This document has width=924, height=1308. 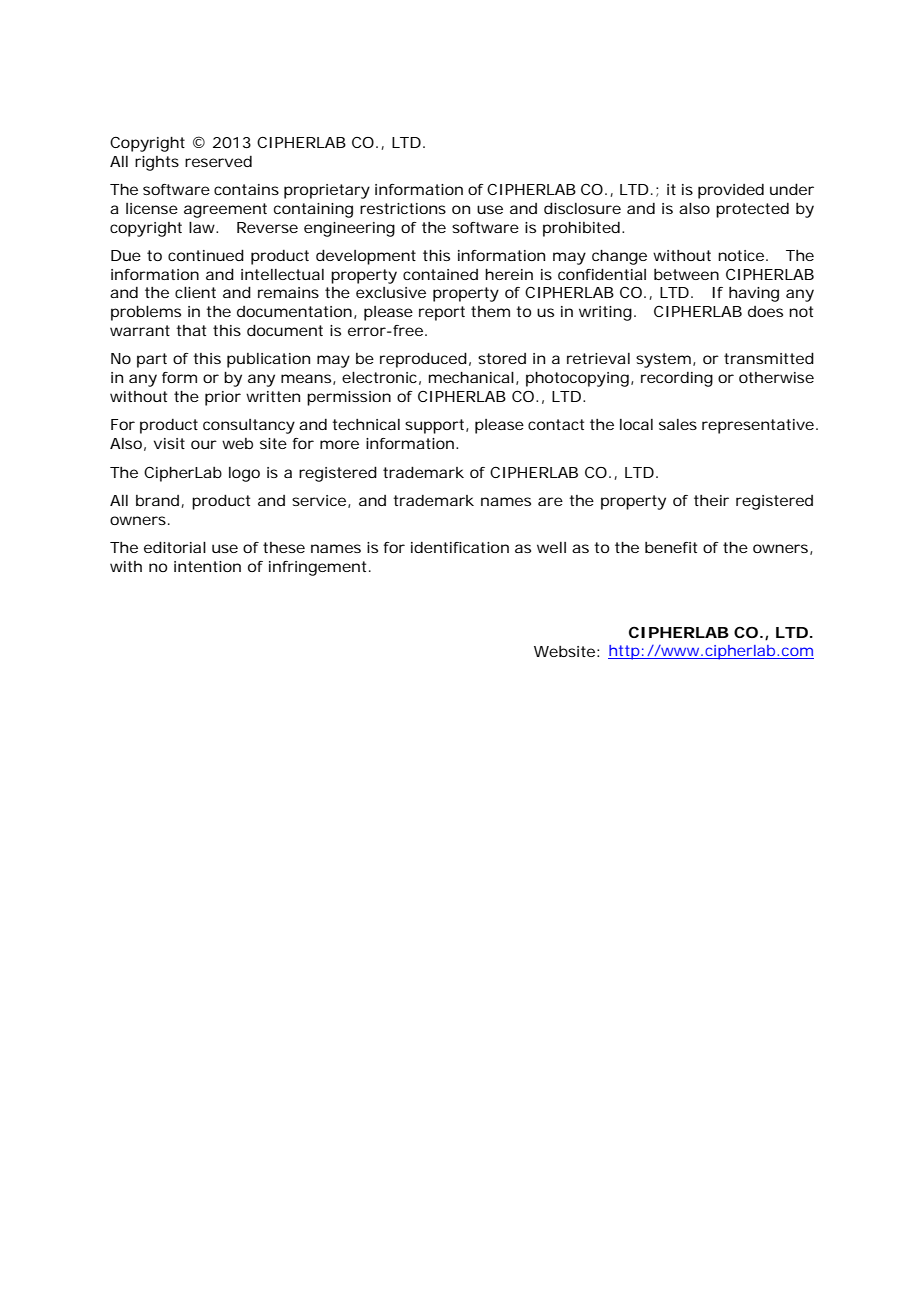 What do you see at coordinates (218, 161) in the document?
I see `reserved` at bounding box center [218, 161].
